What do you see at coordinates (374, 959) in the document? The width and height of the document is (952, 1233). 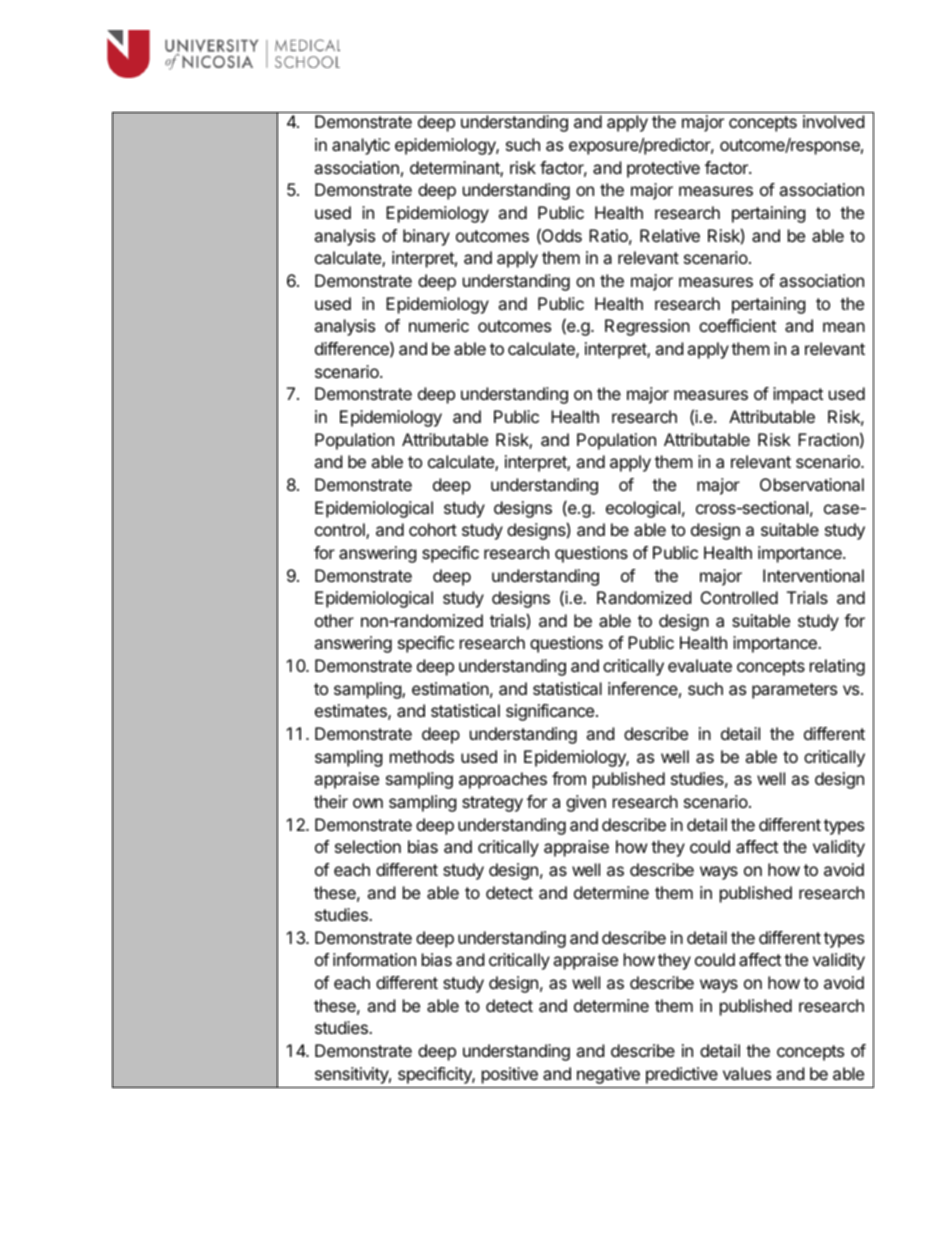 I see `information` at bounding box center [374, 959].
